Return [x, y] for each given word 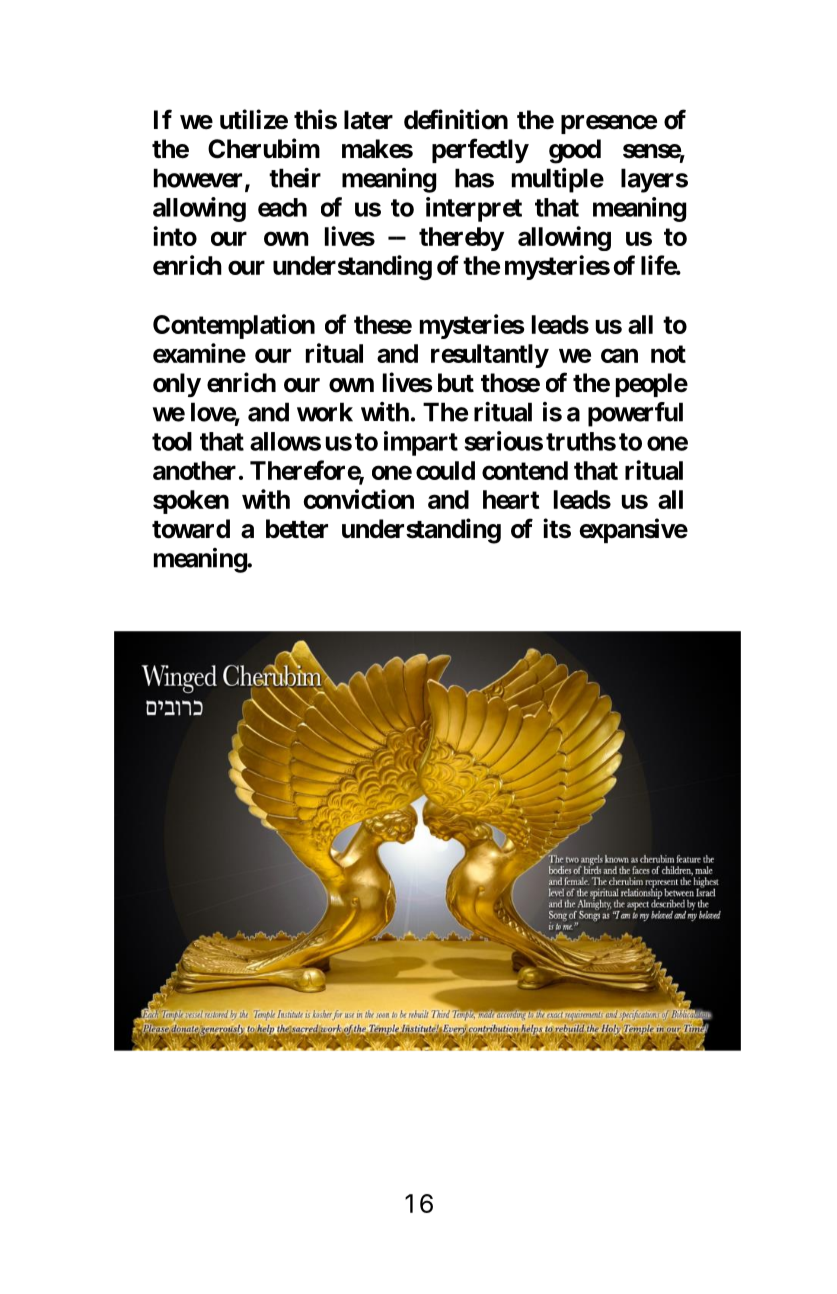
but [456, 382]
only [177, 385]
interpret [474, 209]
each [282, 207]
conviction [359, 499]
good [575, 151]
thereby [461, 239]
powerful [635, 414]
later [368, 120]
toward [191, 529]
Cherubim [264, 148]
